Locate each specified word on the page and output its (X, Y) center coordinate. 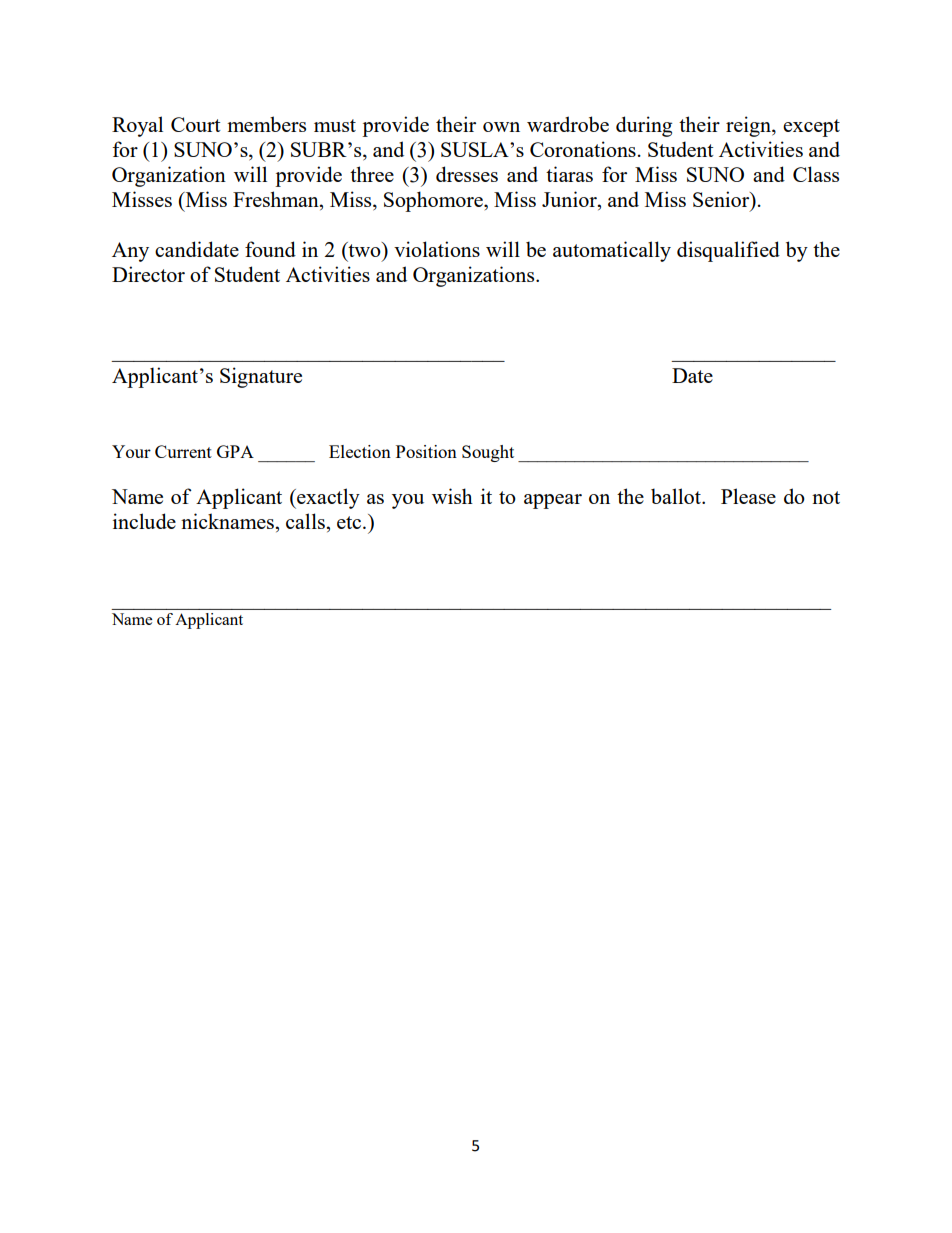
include (144, 521)
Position (426, 451)
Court (196, 124)
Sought (488, 453)
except (811, 128)
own (501, 127)
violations (437, 249)
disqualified (728, 251)
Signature (261, 377)
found (270, 249)
